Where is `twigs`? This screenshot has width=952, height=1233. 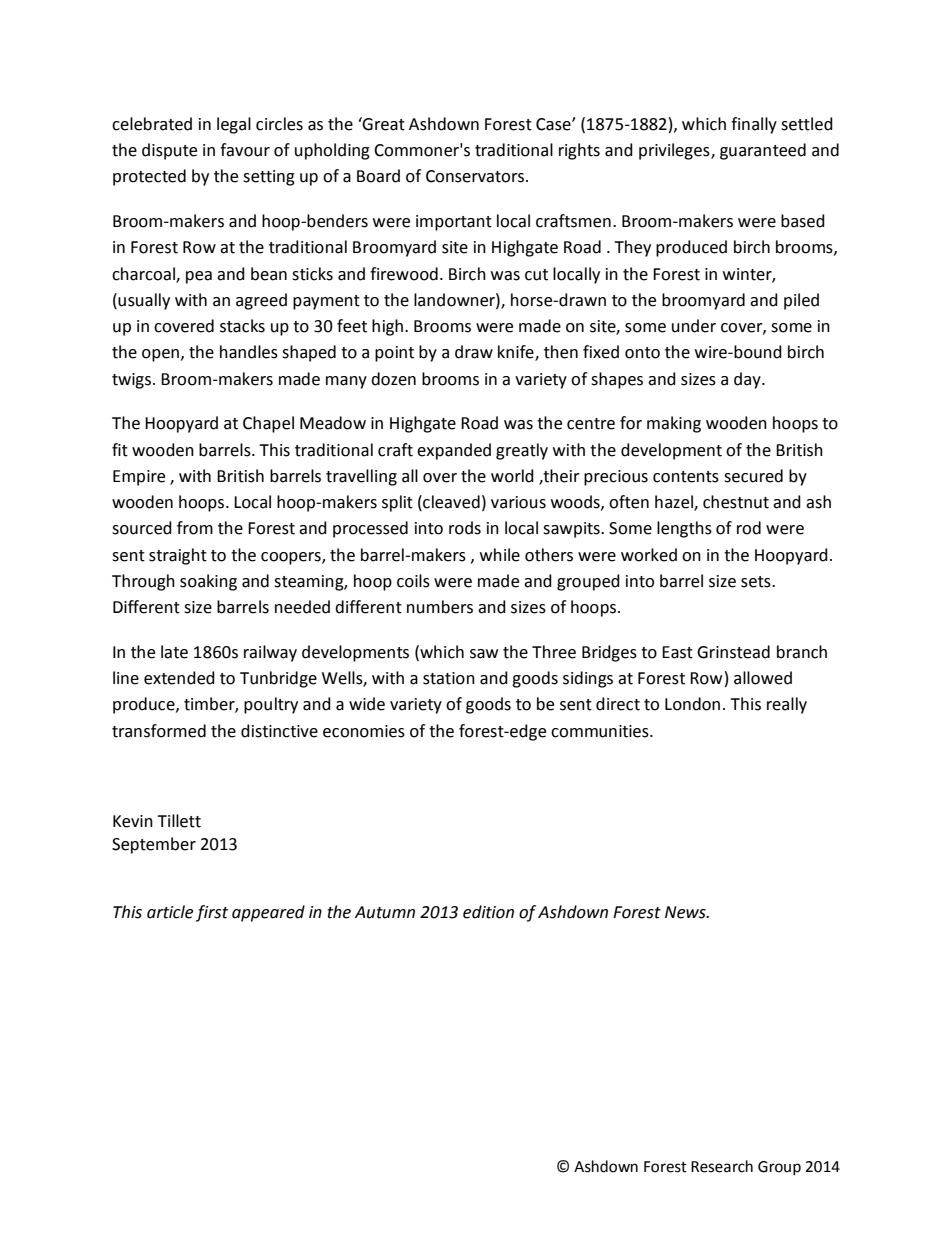
twigs is located at coordinates (133, 381).
